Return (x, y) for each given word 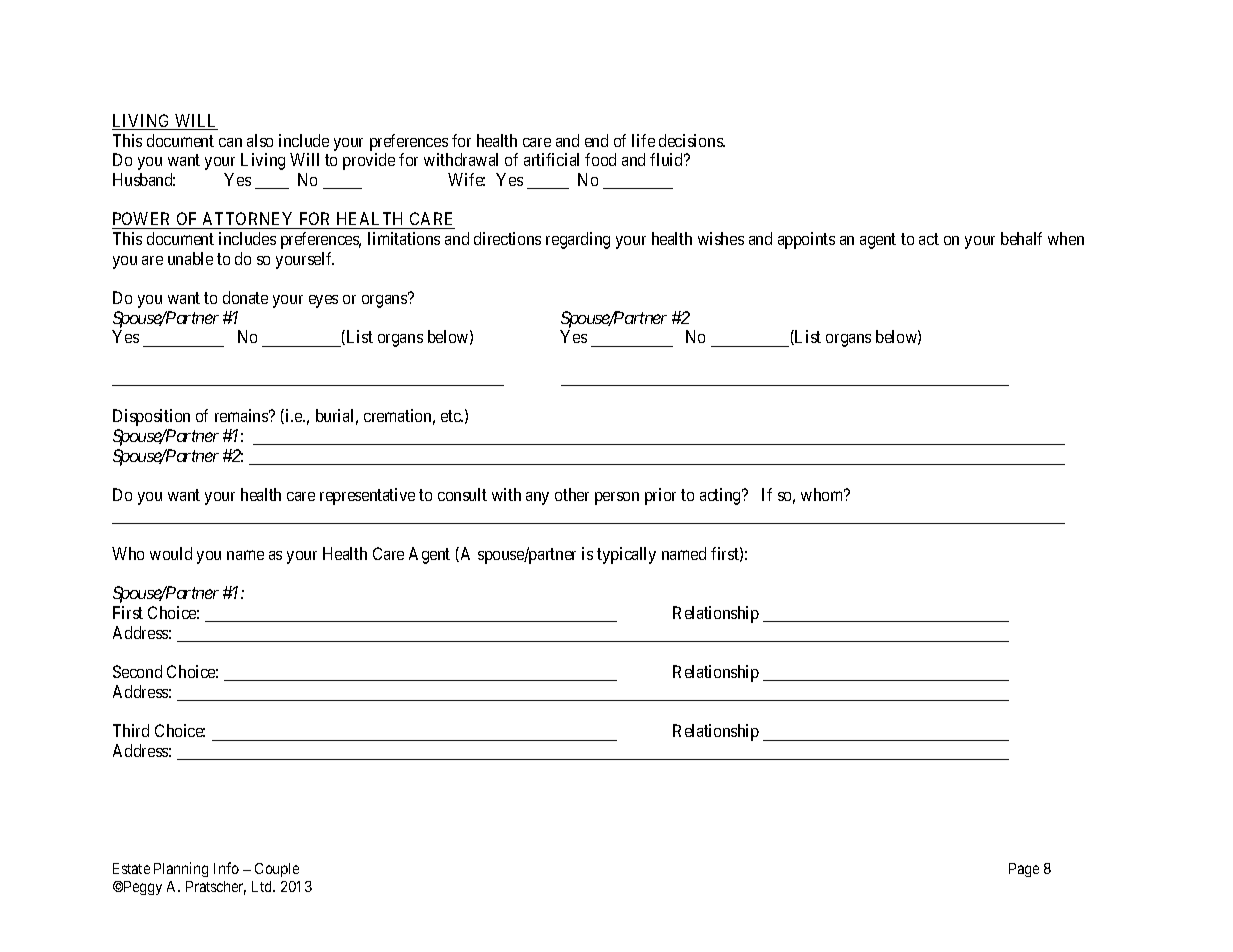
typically (626, 555)
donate (245, 297)
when (1066, 238)
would (171, 553)
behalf (1021, 238)
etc (452, 416)
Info (226, 868)
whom (823, 494)
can (230, 142)
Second (137, 671)
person (617, 498)
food (600, 159)
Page (1024, 870)
